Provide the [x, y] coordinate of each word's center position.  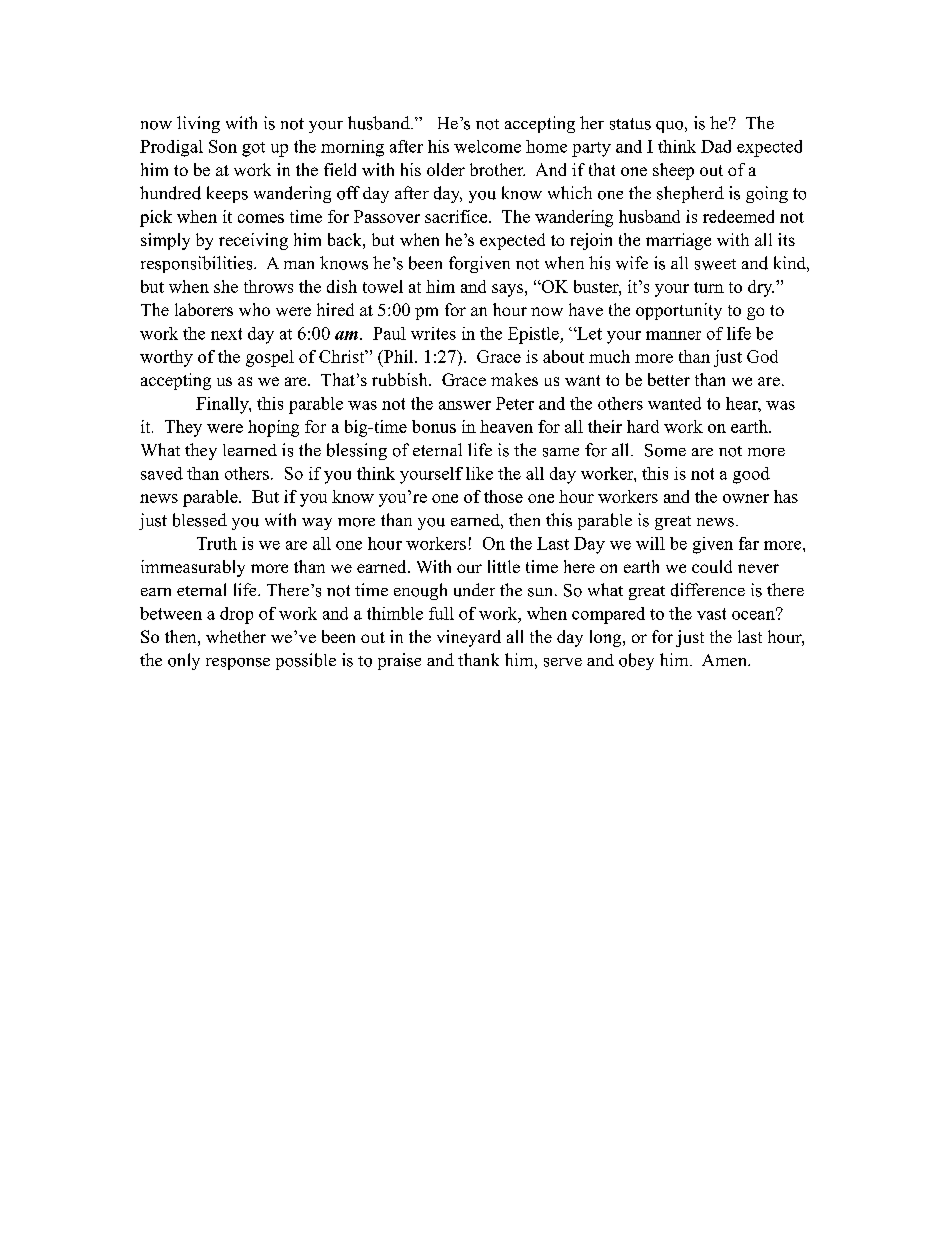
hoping [273, 428]
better [669, 379]
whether [236, 636]
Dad [716, 146]
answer [465, 405]
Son [223, 146]
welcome [487, 146]
